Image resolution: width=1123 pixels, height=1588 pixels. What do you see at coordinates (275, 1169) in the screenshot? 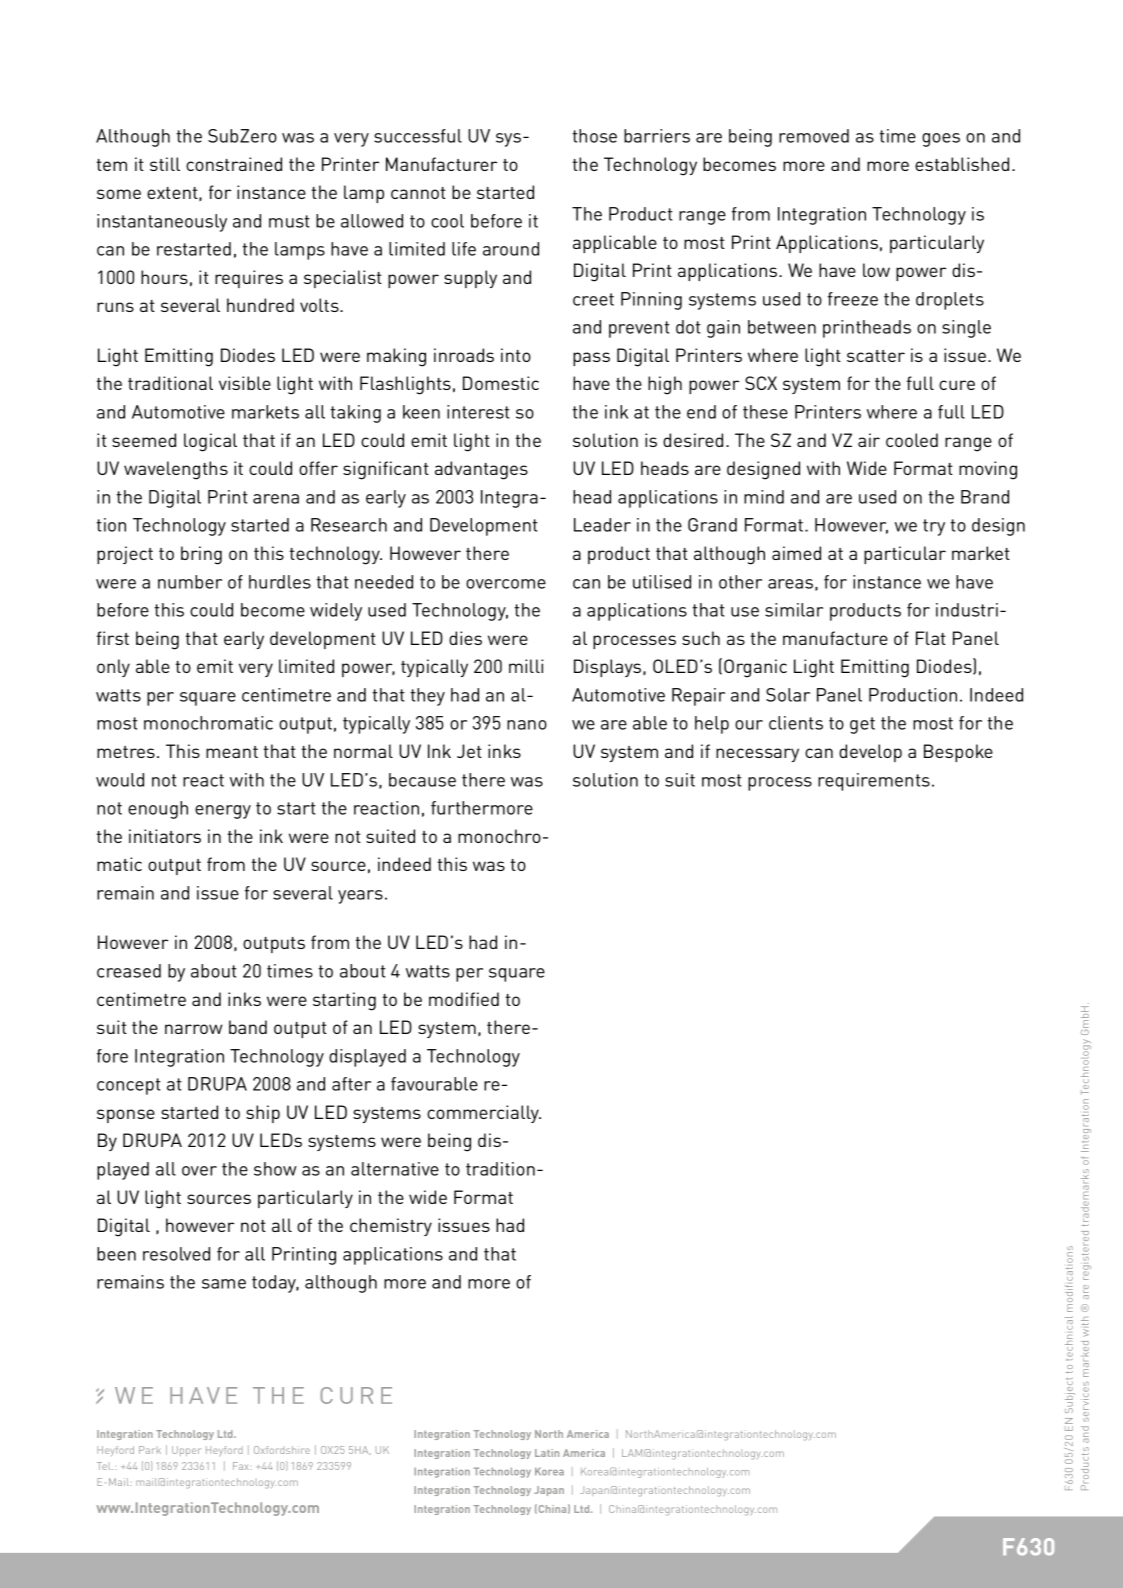
I see `show` at bounding box center [275, 1169].
